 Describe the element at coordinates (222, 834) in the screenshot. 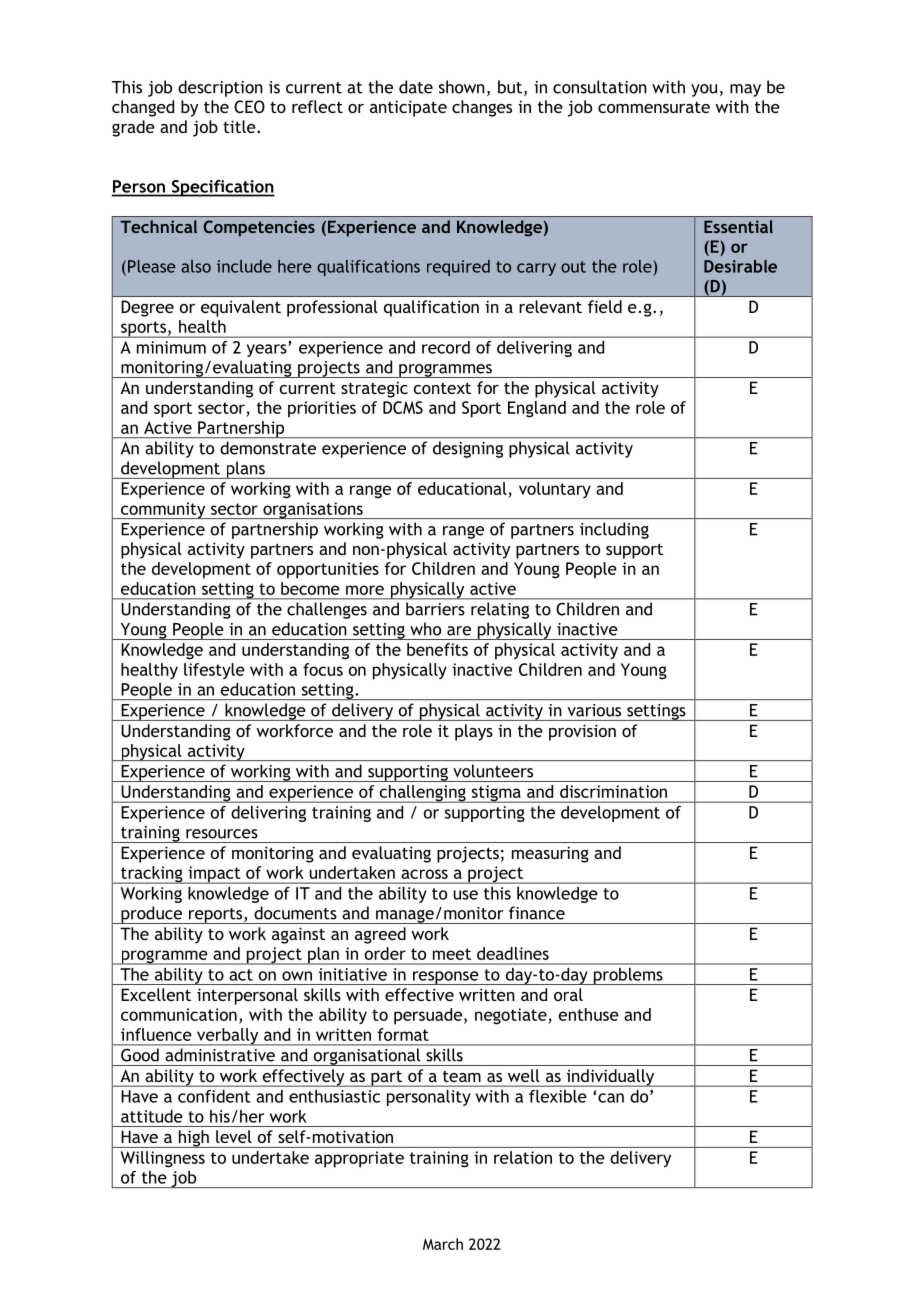

I see `resources` at that location.
